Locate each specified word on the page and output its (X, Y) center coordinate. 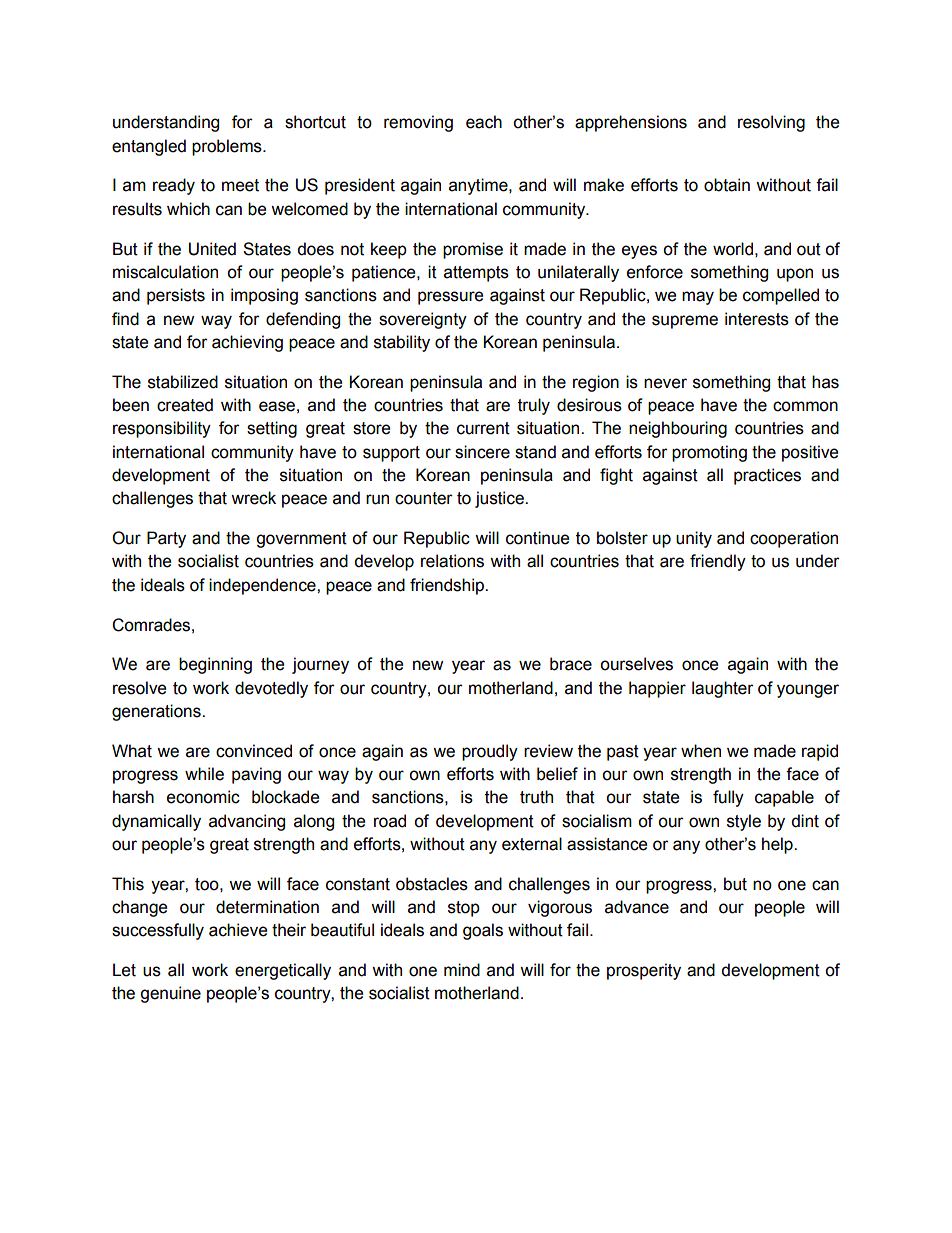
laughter (723, 689)
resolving (771, 123)
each (484, 122)
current (483, 428)
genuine (170, 994)
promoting (709, 453)
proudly (490, 752)
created (185, 405)
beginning (215, 665)
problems (228, 147)
